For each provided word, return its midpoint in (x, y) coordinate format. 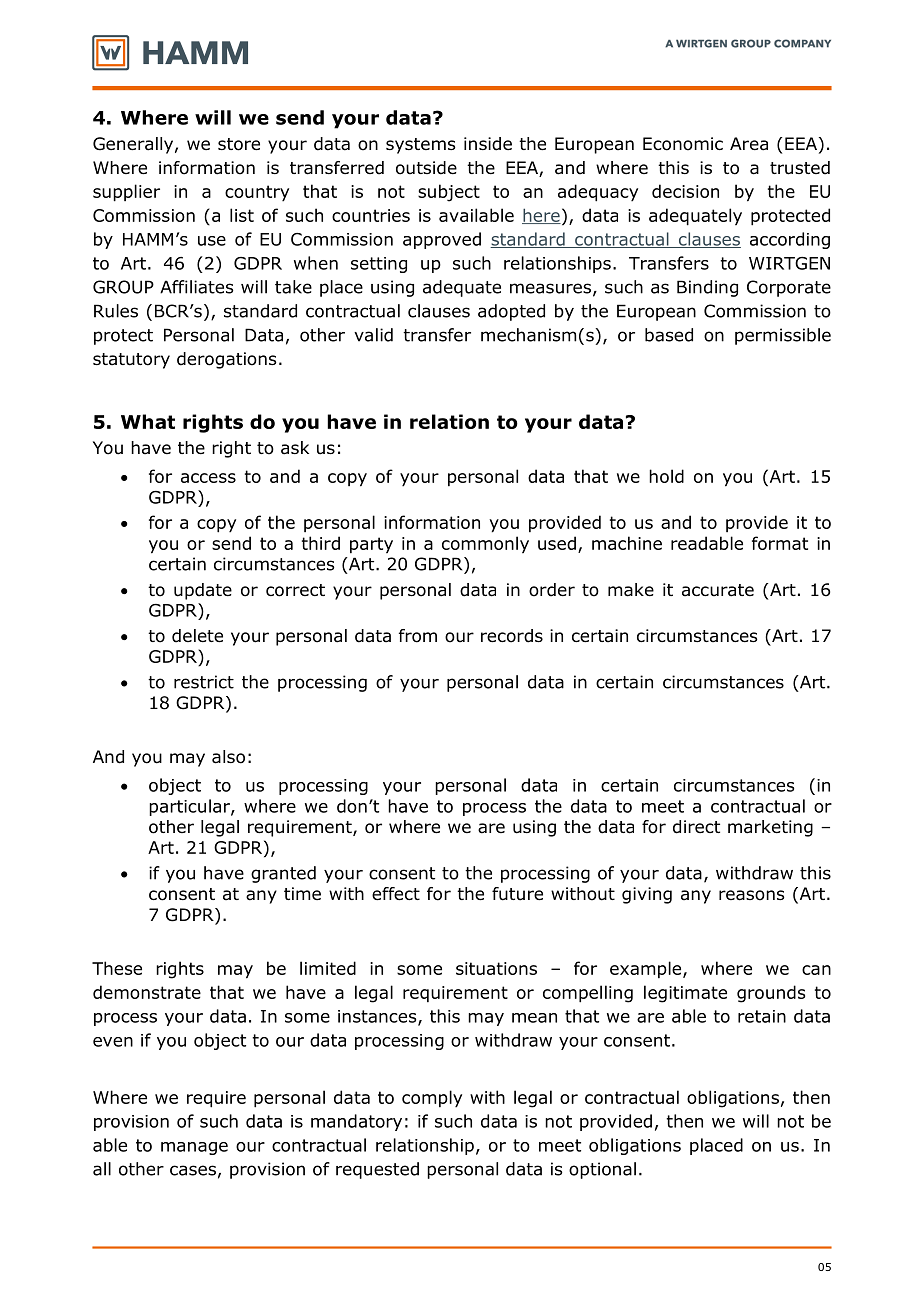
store (239, 144)
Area (749, 144)
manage (194, 1148)
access (208, 478)
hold (666, 476)
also (228, 757)
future (517, 894)
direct (696, 827)
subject (449, 193)
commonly (485, 545)
